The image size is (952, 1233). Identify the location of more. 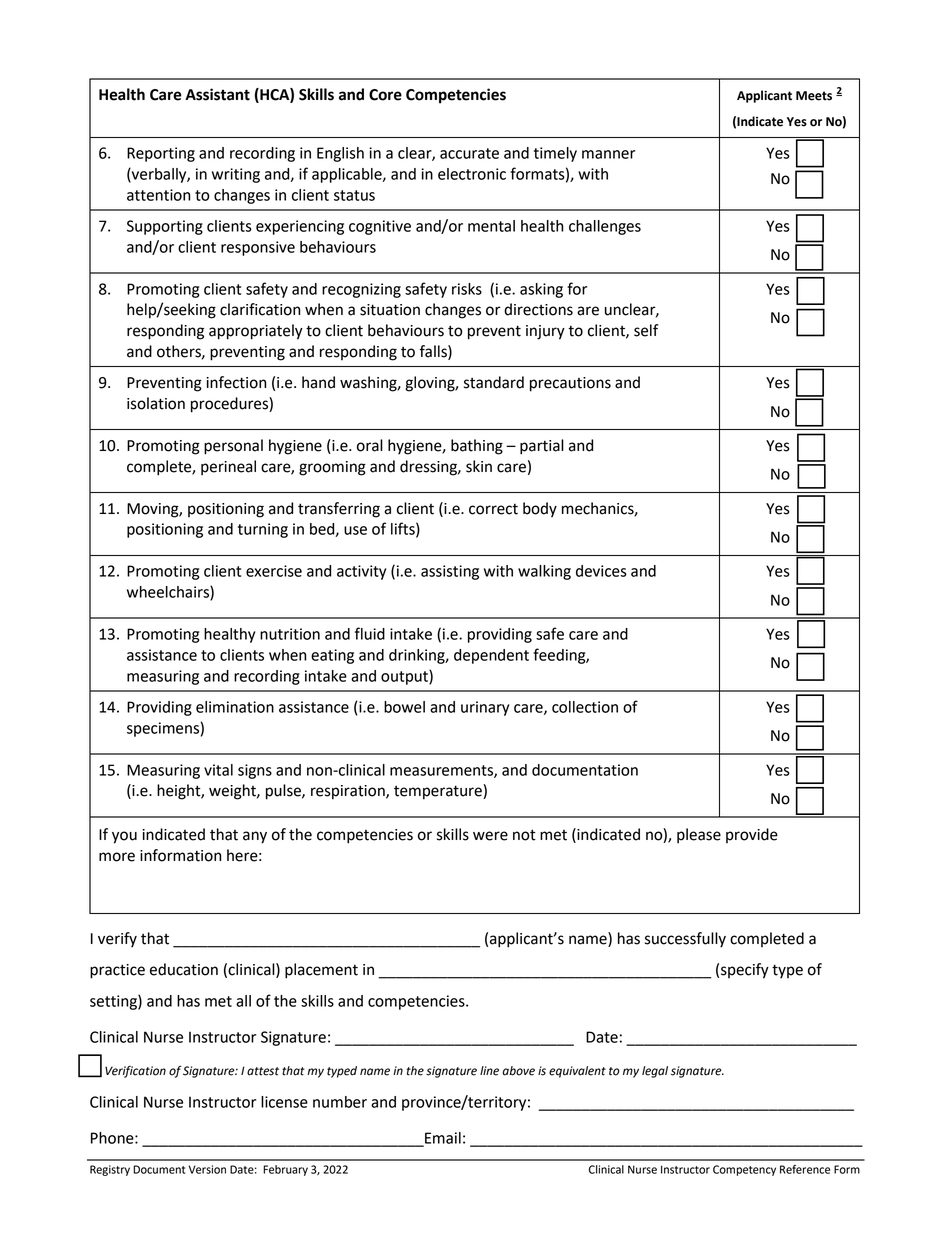
(117, 857).
